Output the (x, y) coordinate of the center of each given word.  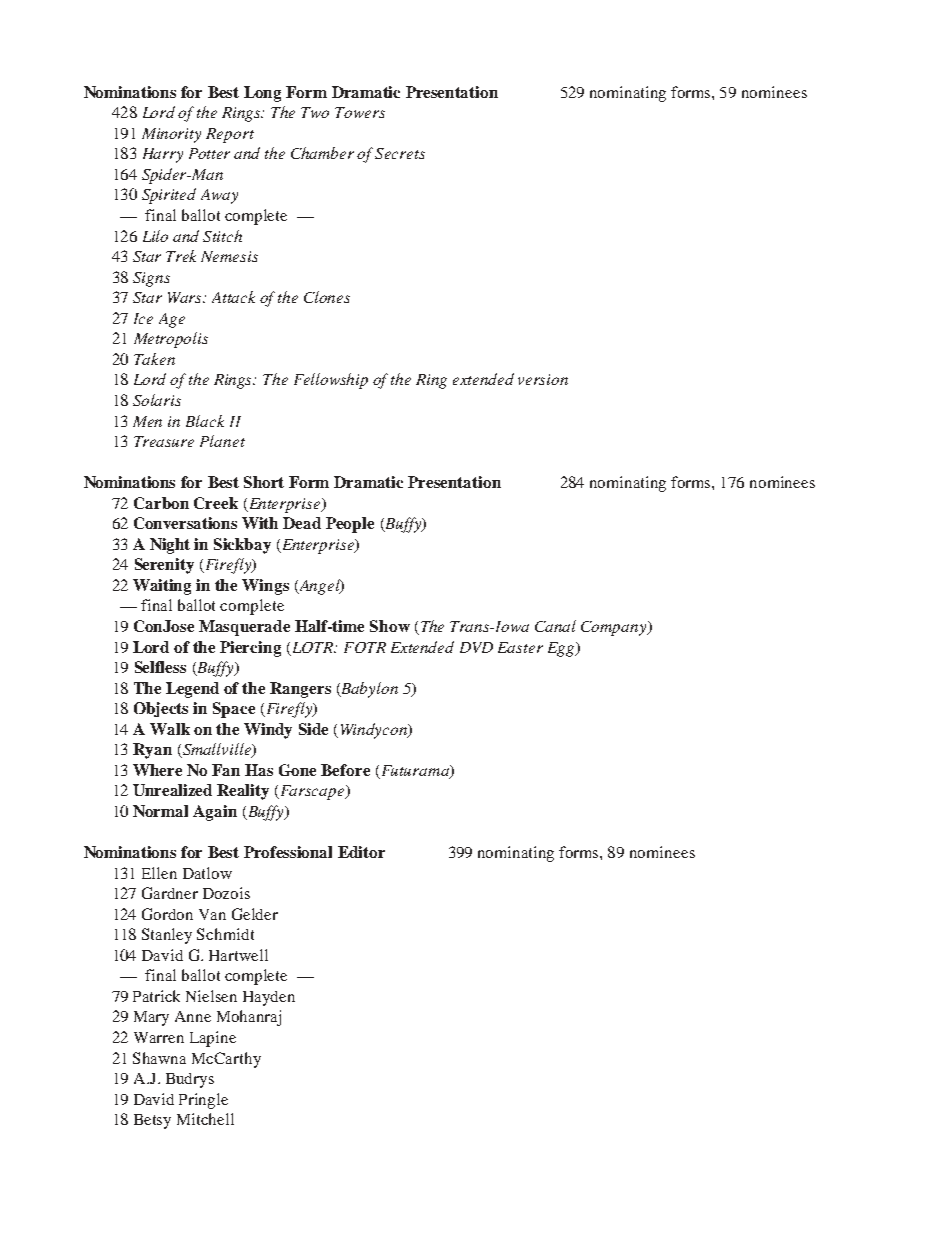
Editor (361, 852)
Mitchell (205, 1119)
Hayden (269, 998)
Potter (209, 153)
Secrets (400, 153)
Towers (360, 112)
